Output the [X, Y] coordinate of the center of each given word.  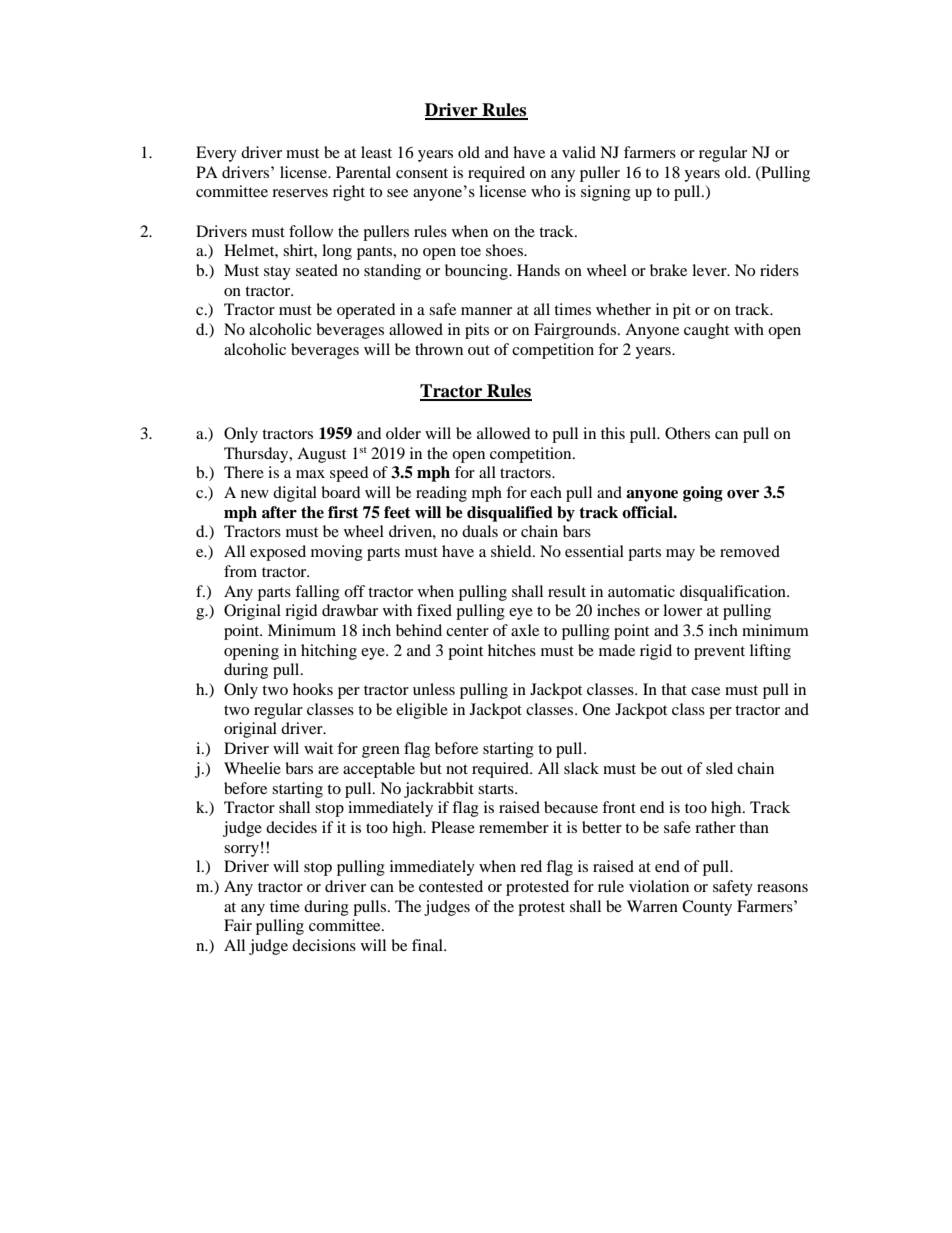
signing [606, 193]
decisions [324, 945]
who [545, 191]
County [707, 908]
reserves [300, 193]
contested [451, 886]
